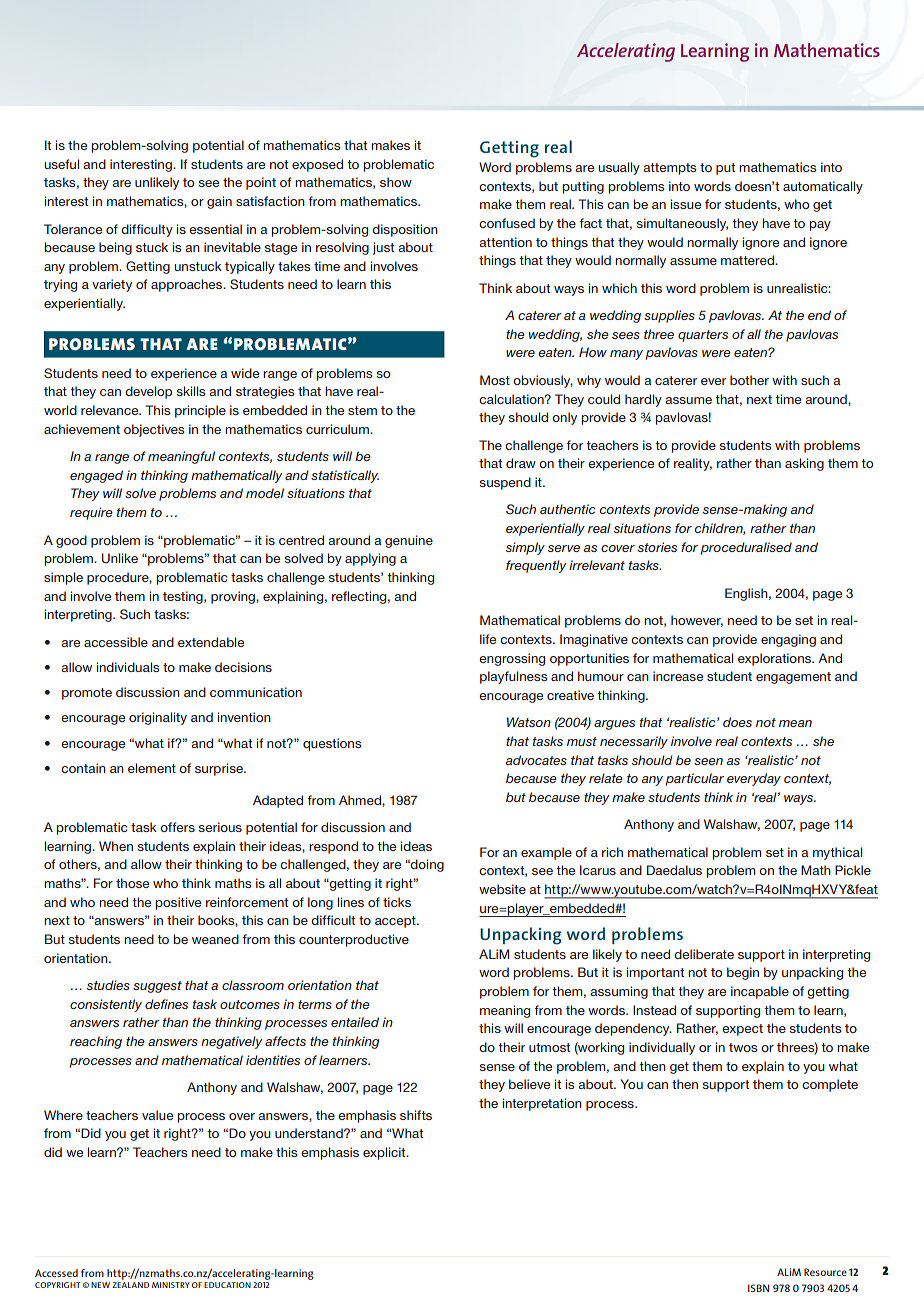 The width and height of the image is (924, 1308). Describe the element at coordinates (130, 1285) in the image. I see `Zealand` at that location.
